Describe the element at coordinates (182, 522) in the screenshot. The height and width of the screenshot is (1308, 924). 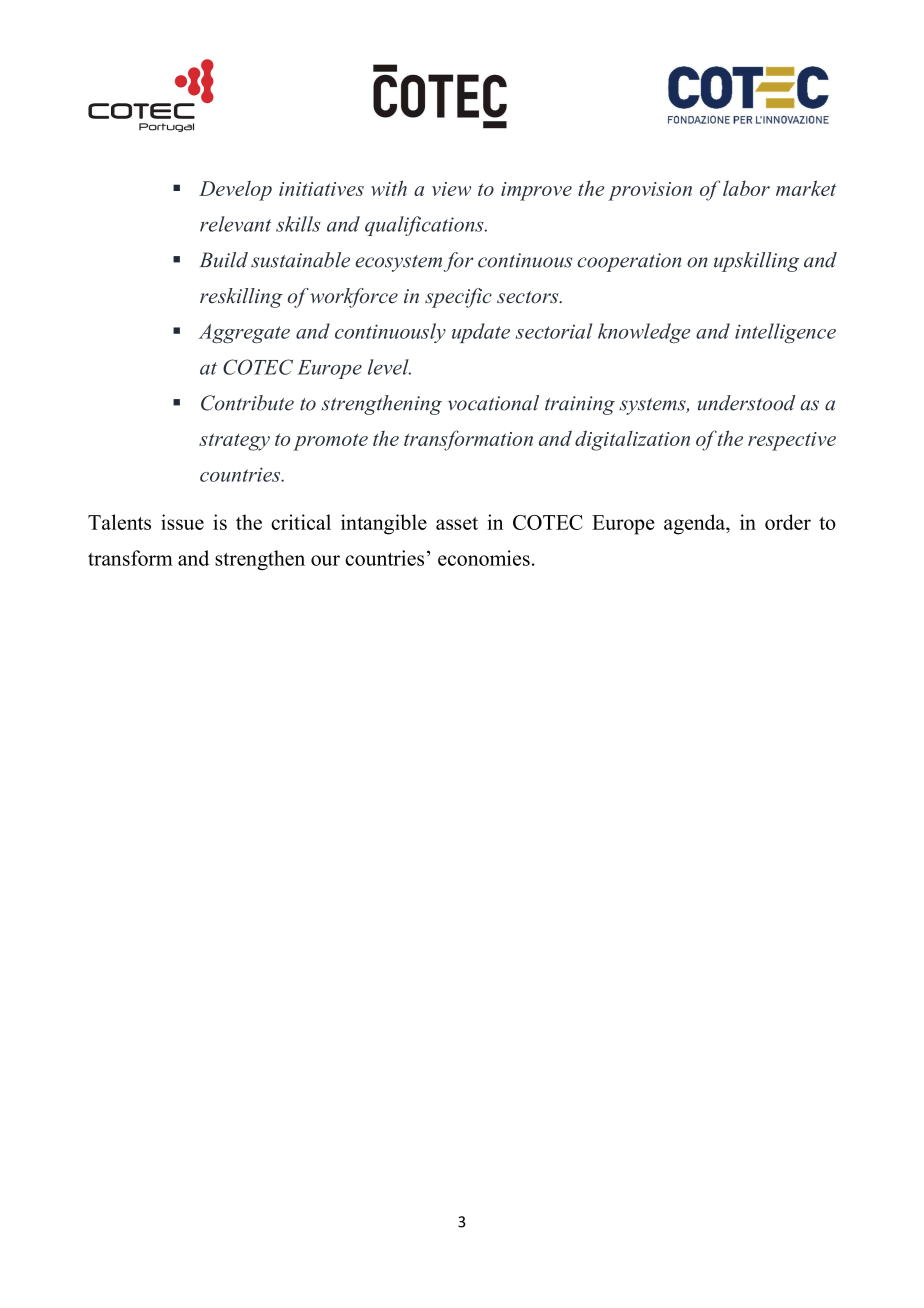
I see `issue` at that location.
